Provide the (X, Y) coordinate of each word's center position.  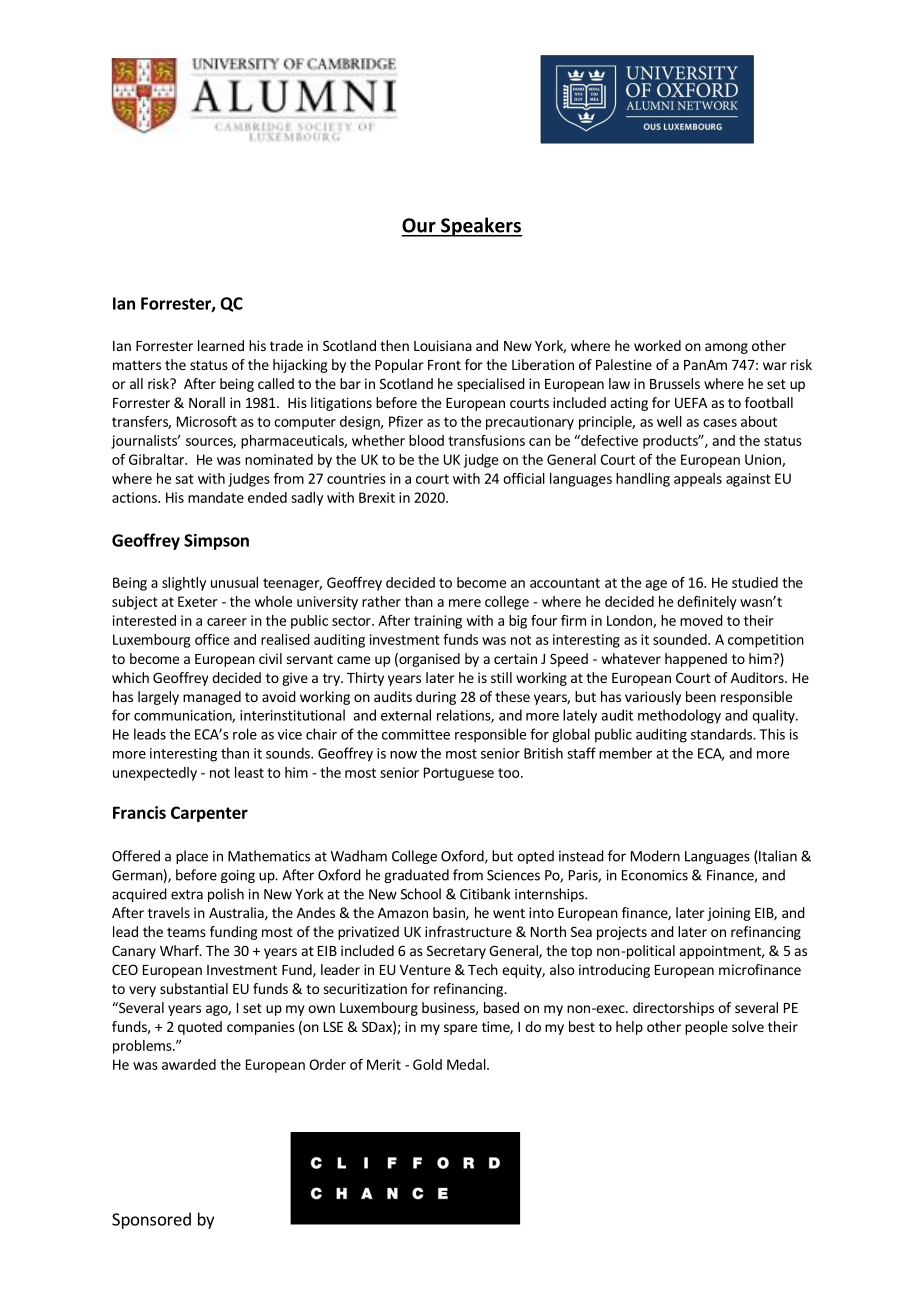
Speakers (480, 227)
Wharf (180, 950)
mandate (216, 497)
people (706, 1028)
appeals (698, 480)
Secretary (456, 952)
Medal (467, 1064)
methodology (679, 716)
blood (426, 440)
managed (212, 698)
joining (729, 914)
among (726, 348)
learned (221, 345)
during (436, 698)
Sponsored (151, 1220)
